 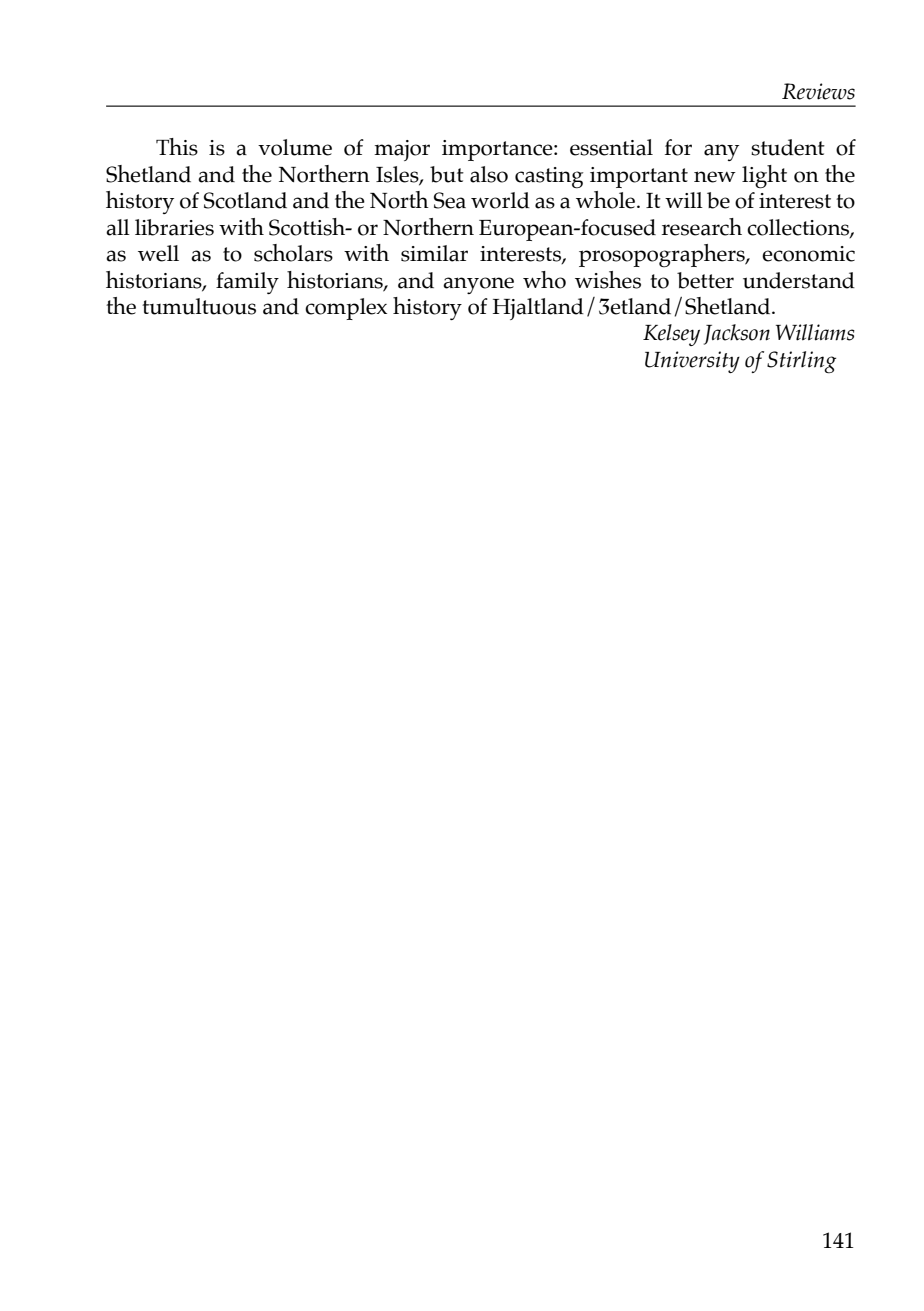 What do you see at coordinates (702, 227) in the screenshot?
I see `research` at bounding box center [702, 227].
